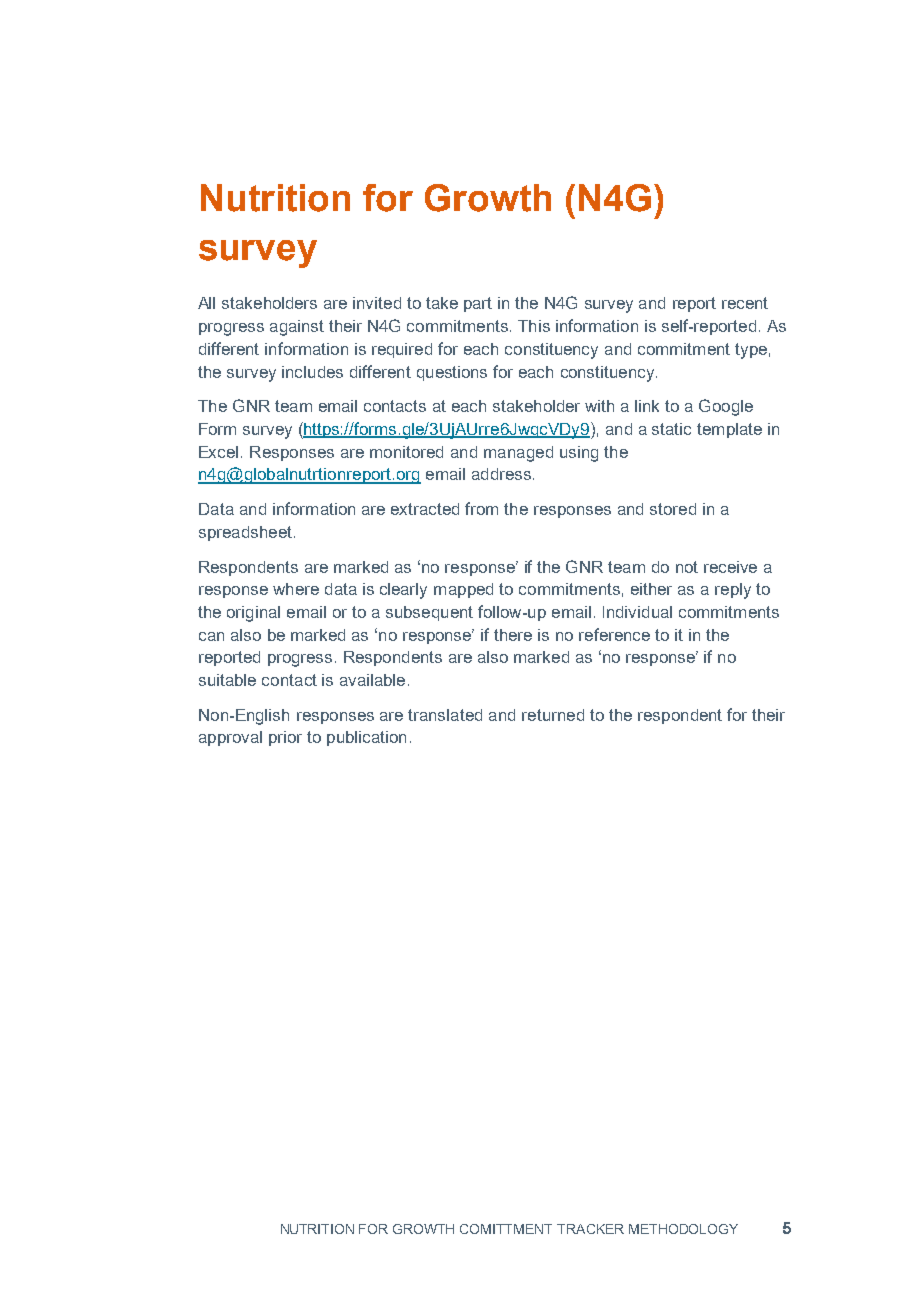 This document has width=924, height=1308. Describe the element at coordinates (637, 612) in the document. I see `Individual` at that location.
